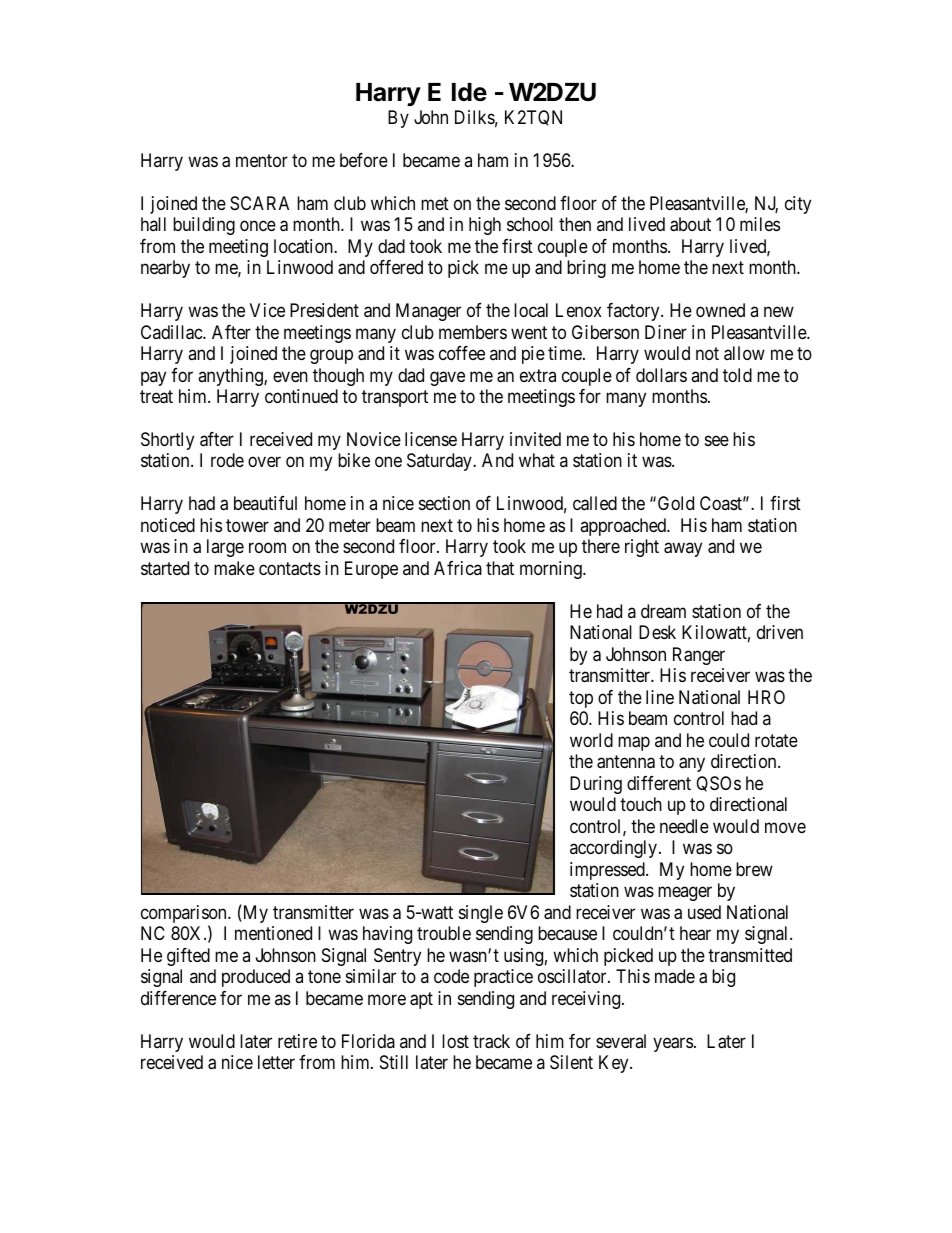 The width and height of the screenshot is (952, 1233). What do you see at coordinates (262, 160) in the screenshot?
I see `mentor` at bounding box center [262, 160].
